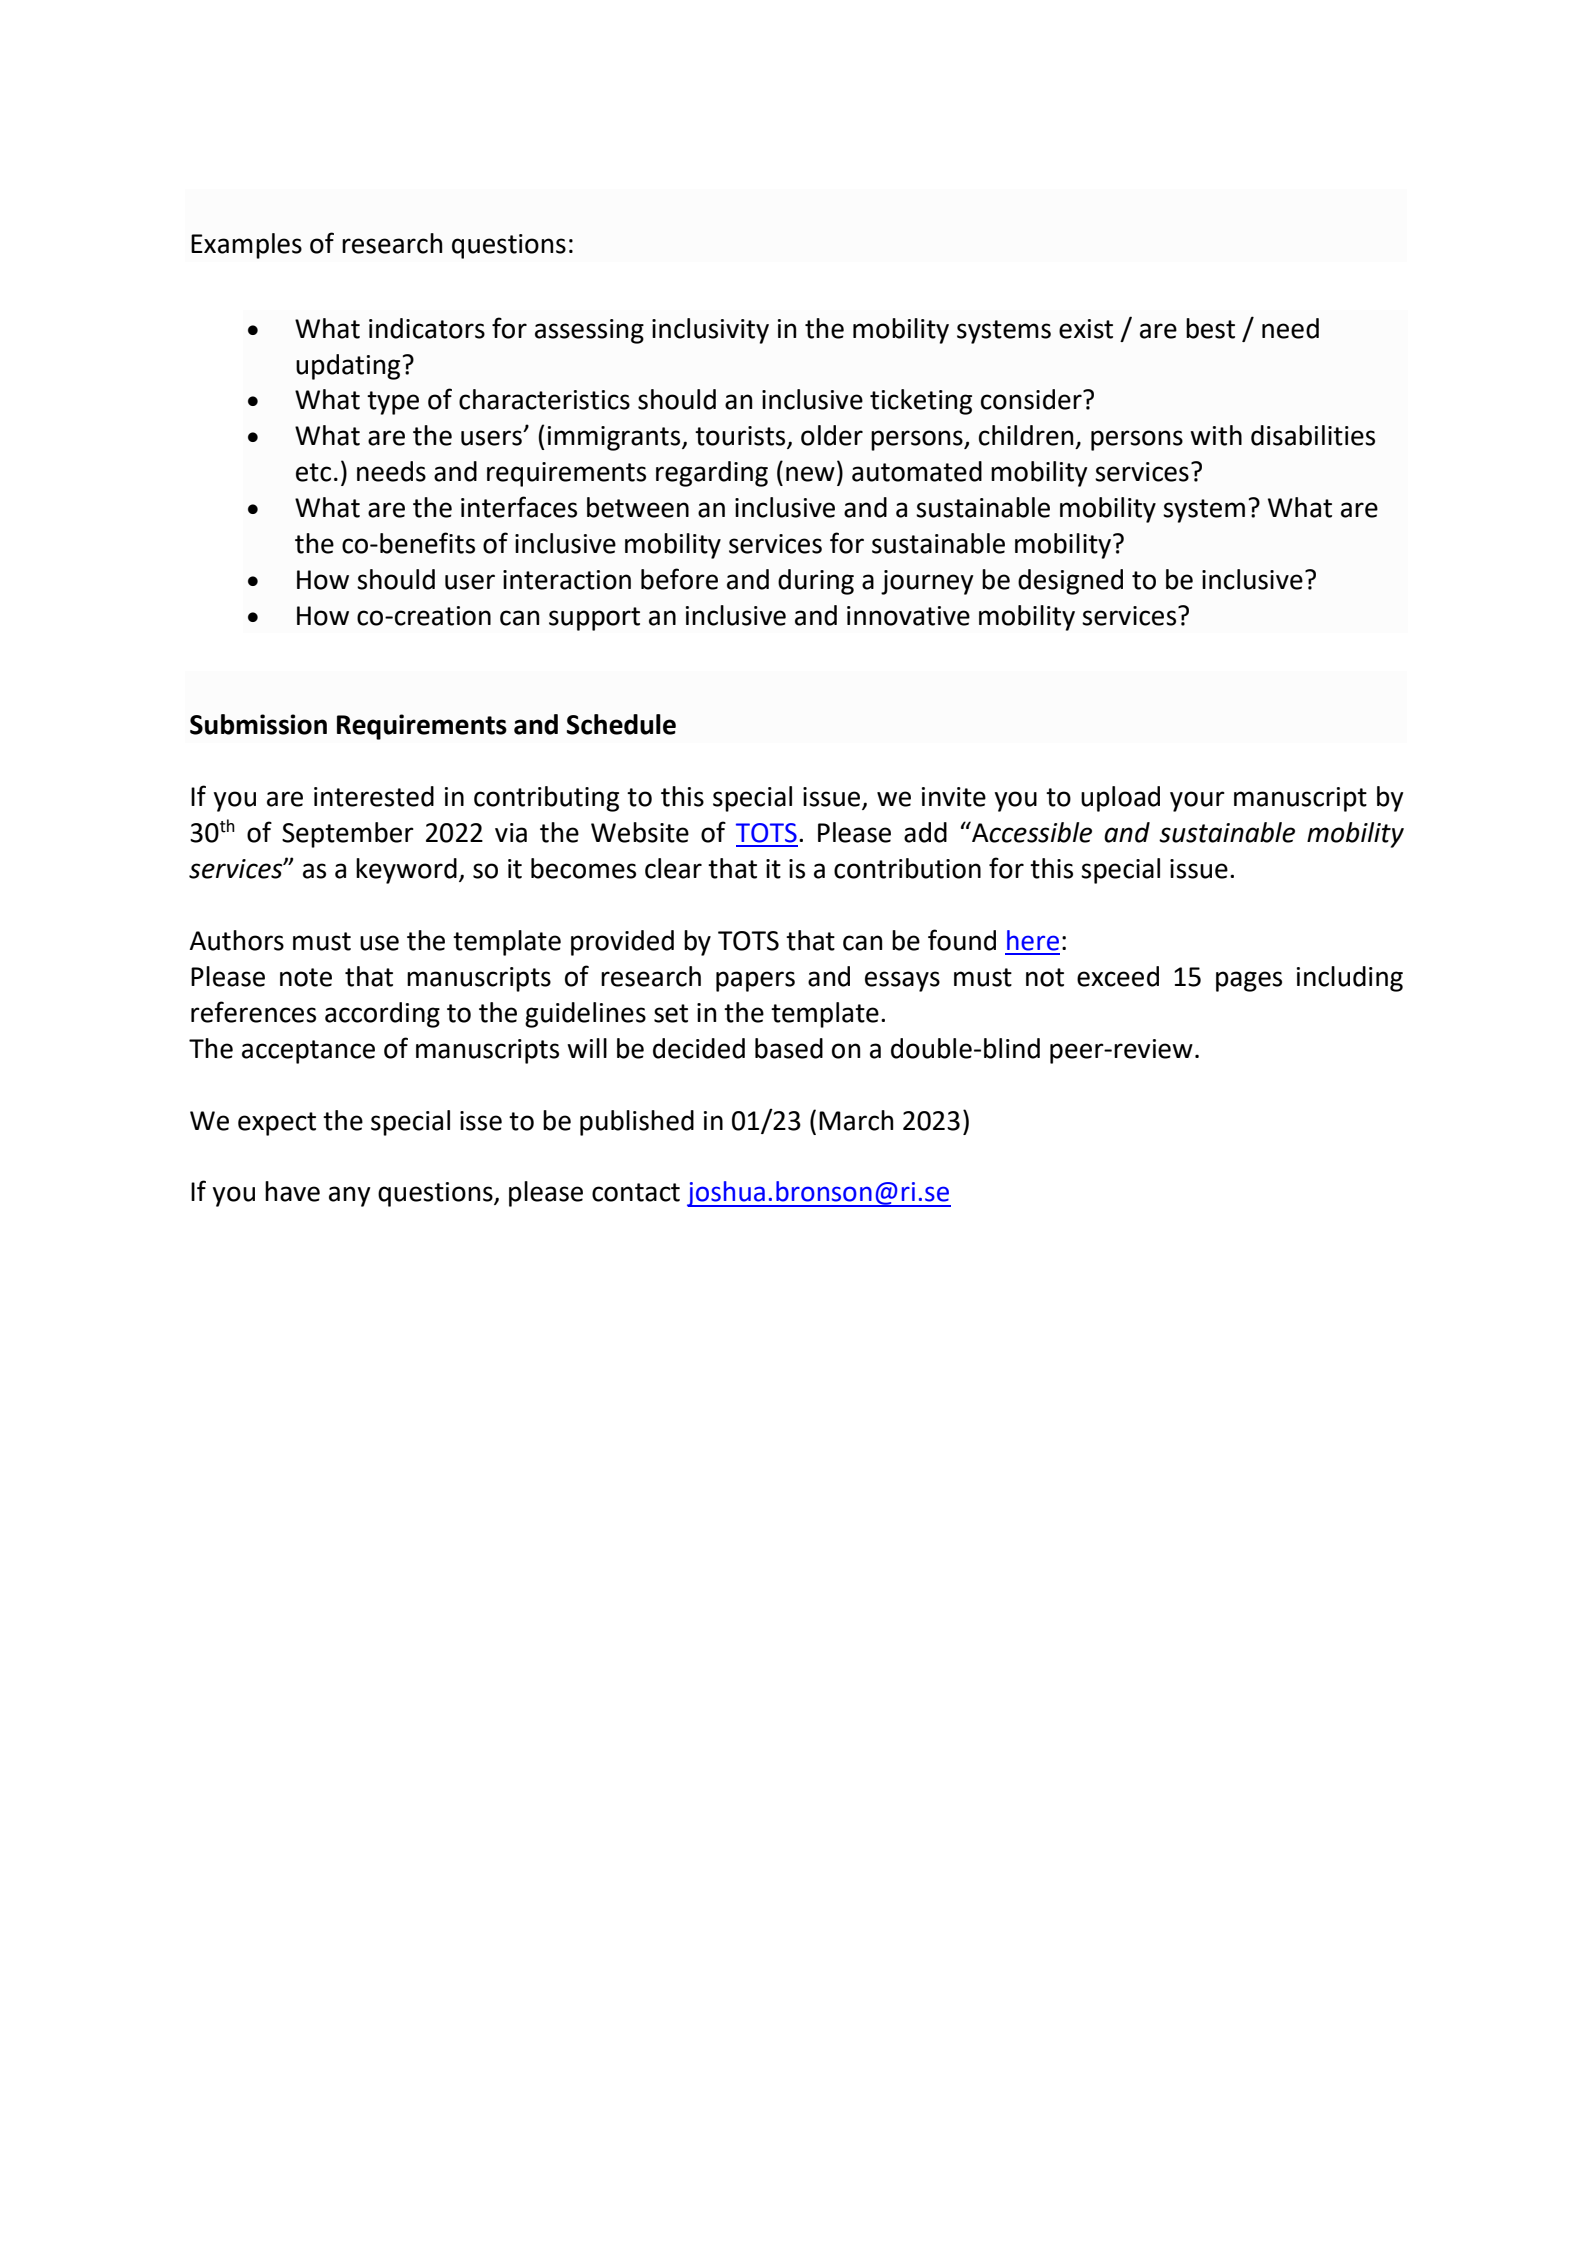  I want to click on during, so click(816, 582).
